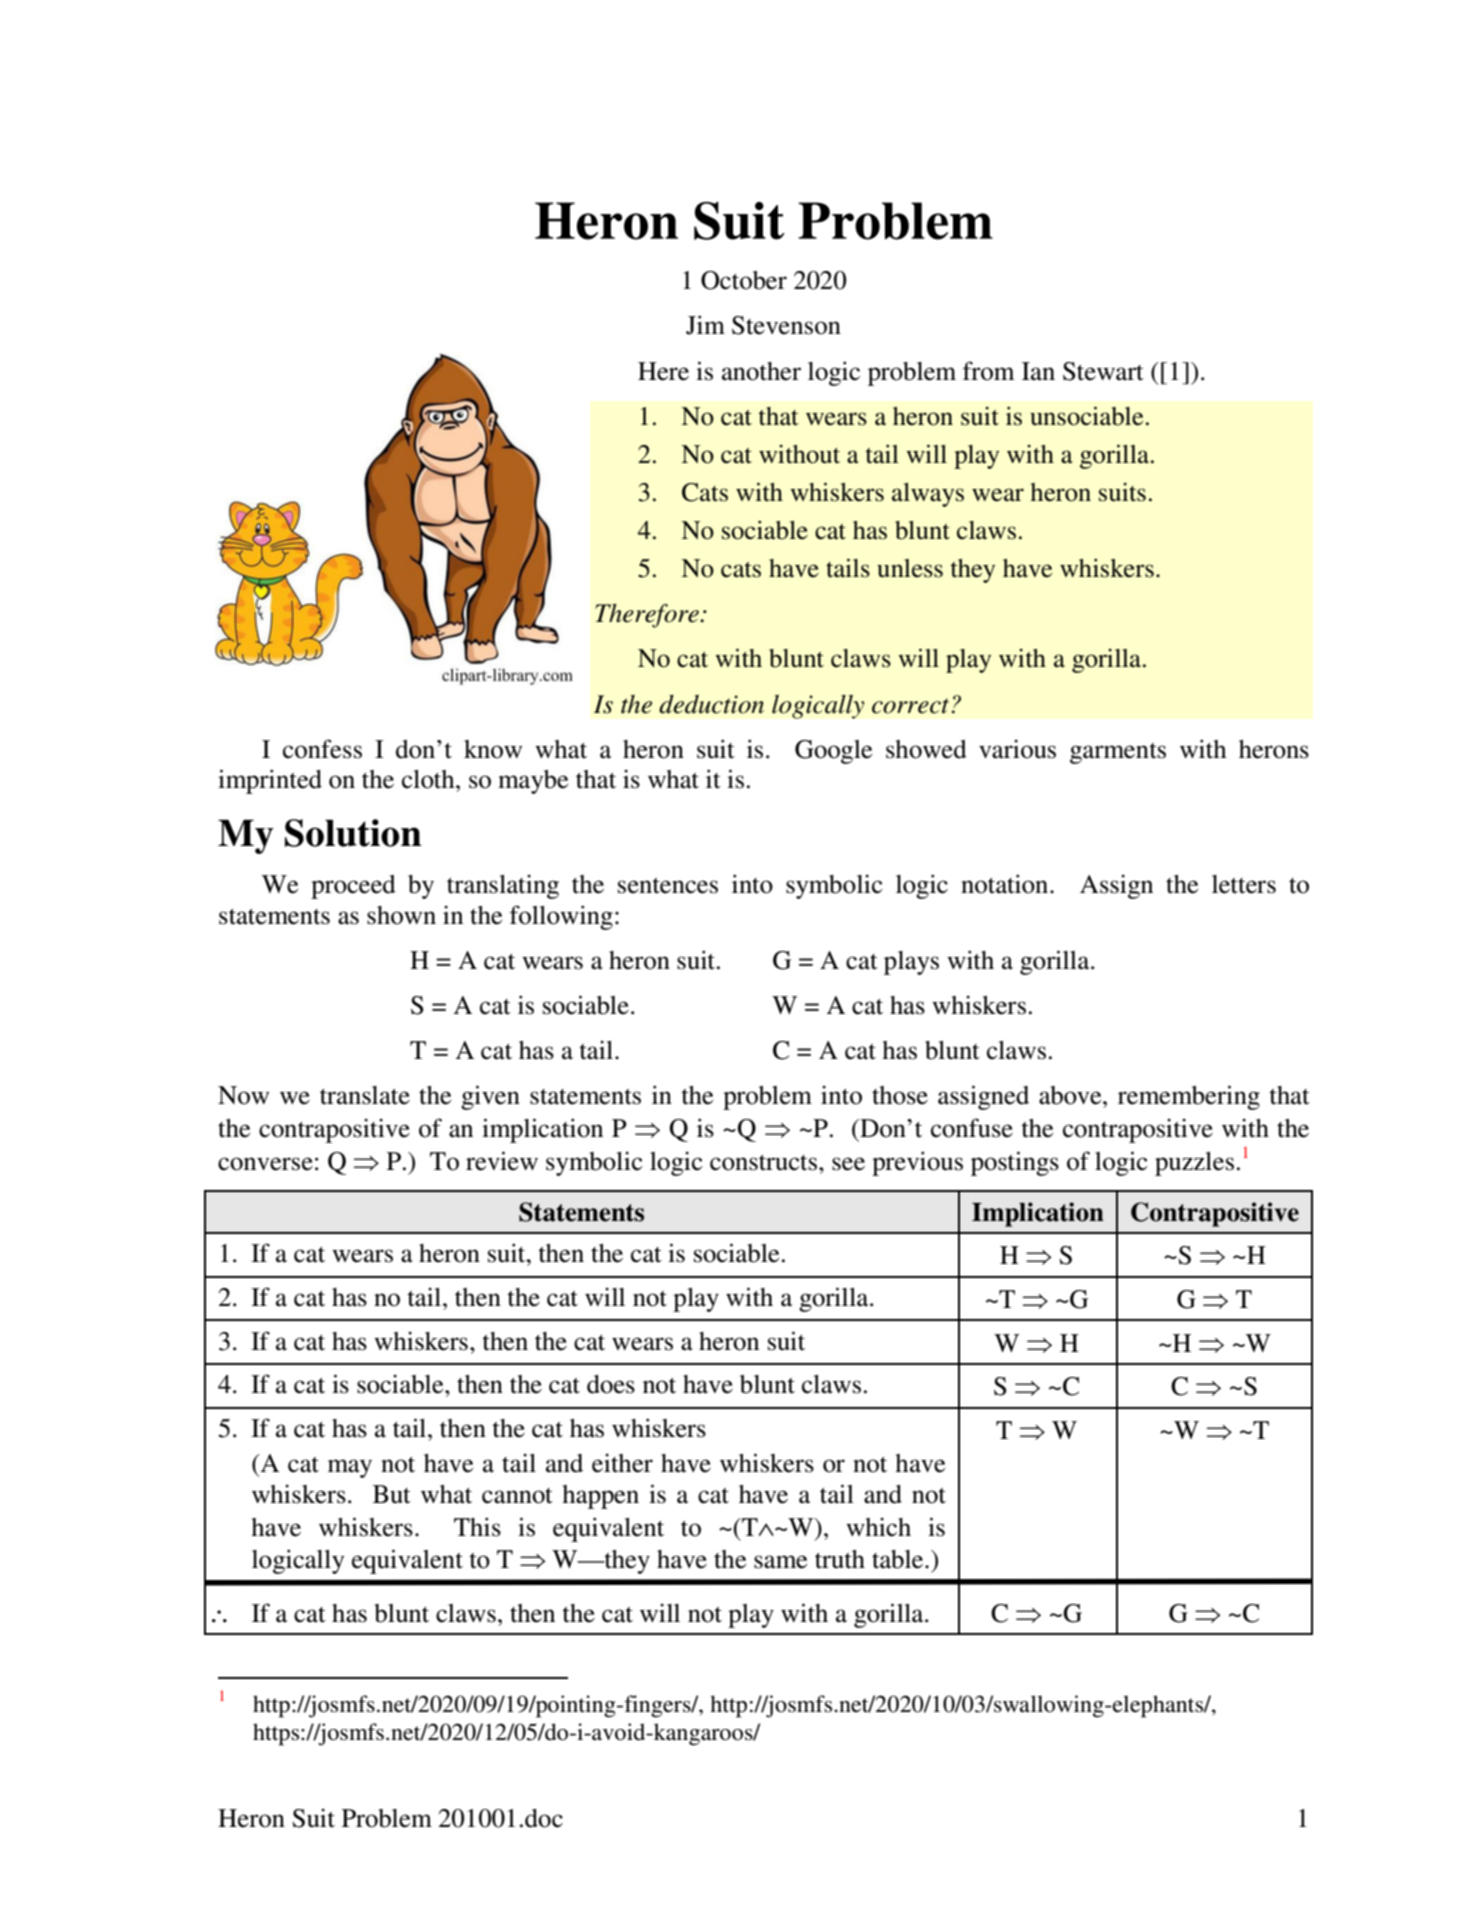 The height and width of the image is (1921, 1484). Describe the element at coordinates (1103, 371) in the image. I see `Stewart` at that location.
